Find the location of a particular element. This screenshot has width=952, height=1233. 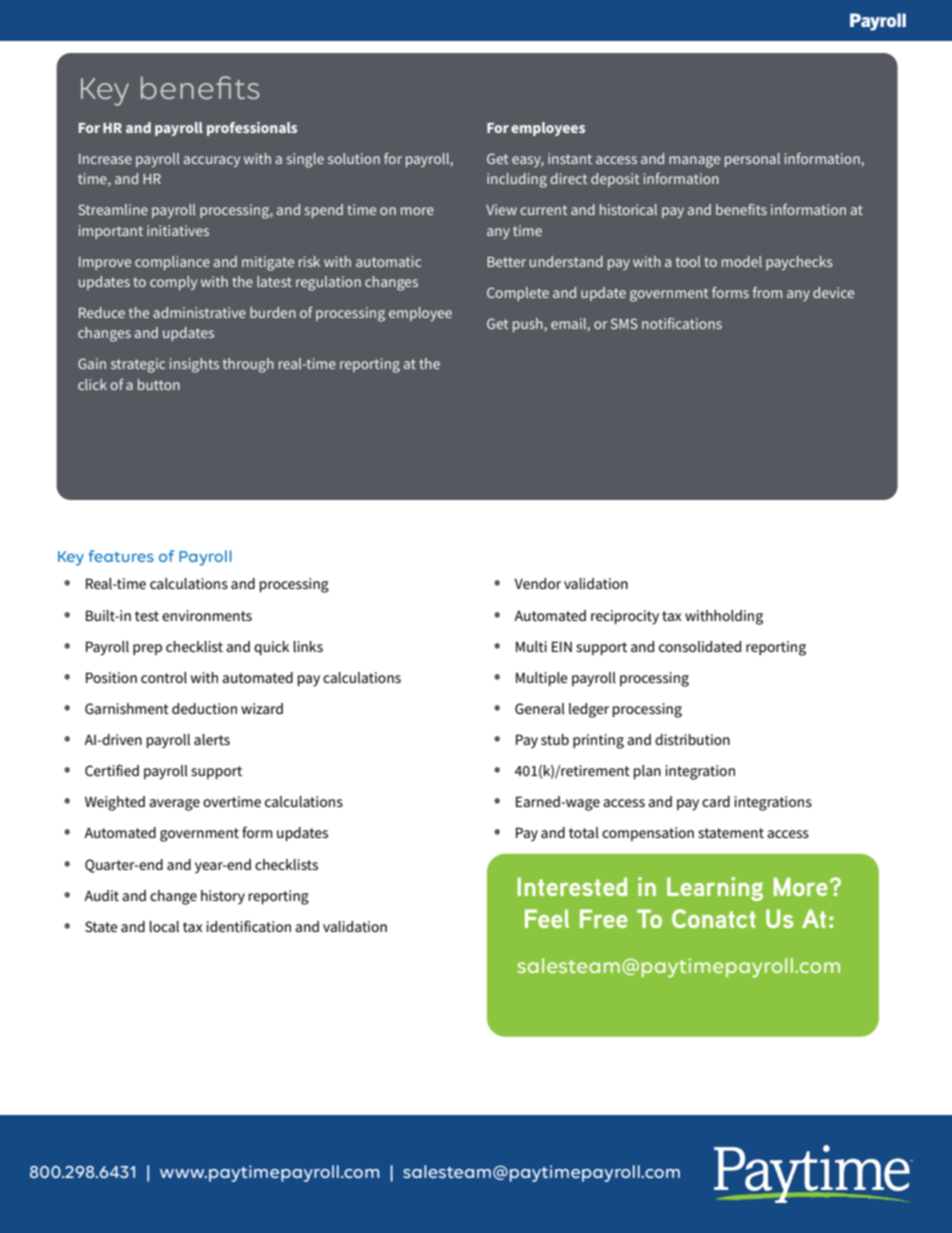

including is located at coordinates (517, 180).
